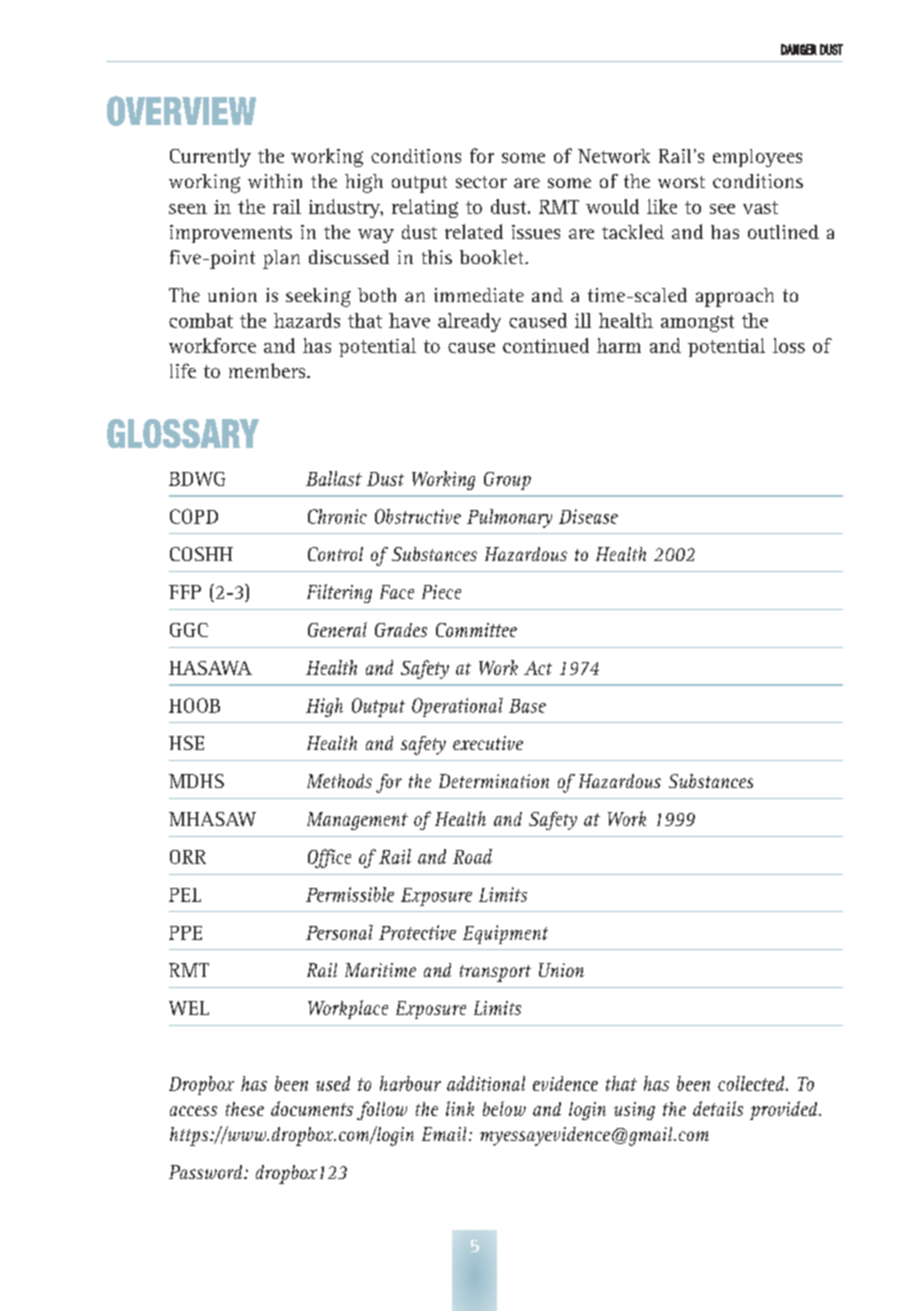 This page has width=924, height=1311. I want to click on HSE, so click(186, 743).
